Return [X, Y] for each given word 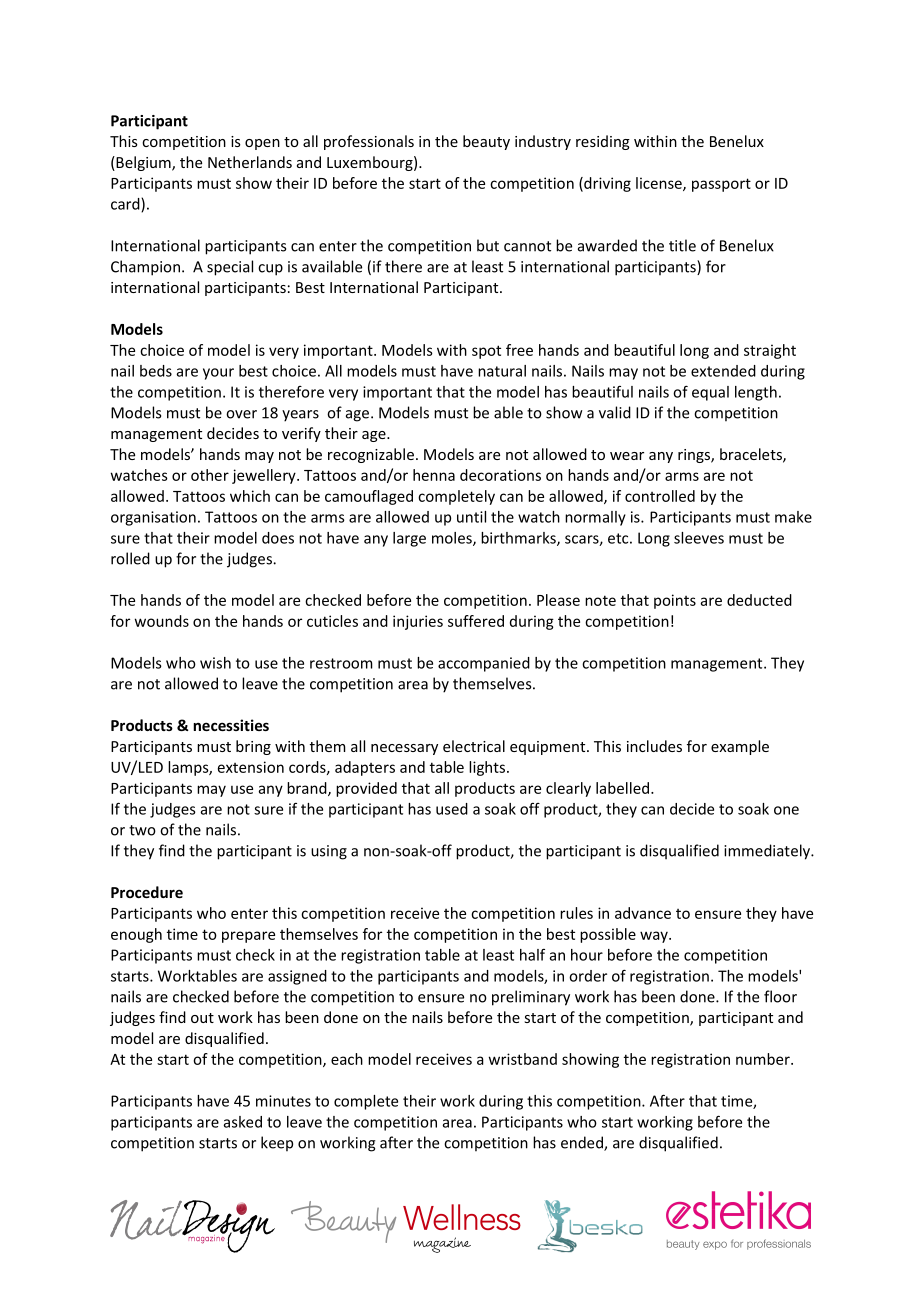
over [241, 414]
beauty [486, 142]
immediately [768, 852]
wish [215, 663]
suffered [476, 621]
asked [243, 1122]
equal [710, 393]
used [452, 809]
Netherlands [250, 162]
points [675, 601]
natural [502, 371]
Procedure [147, 892]
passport [721, 185]
